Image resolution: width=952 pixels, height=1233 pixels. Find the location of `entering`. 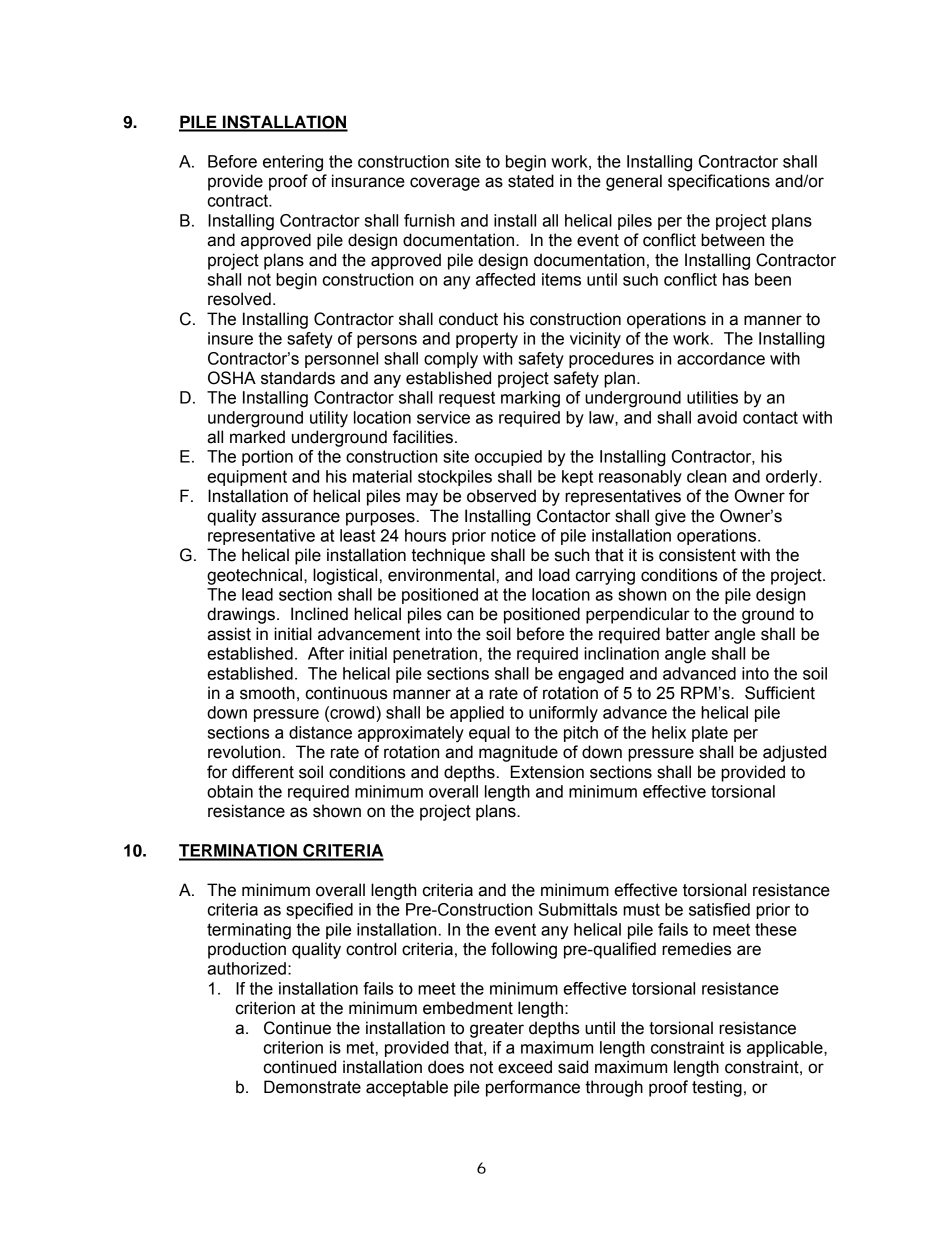

entering is located at coordinates (293, 163).
